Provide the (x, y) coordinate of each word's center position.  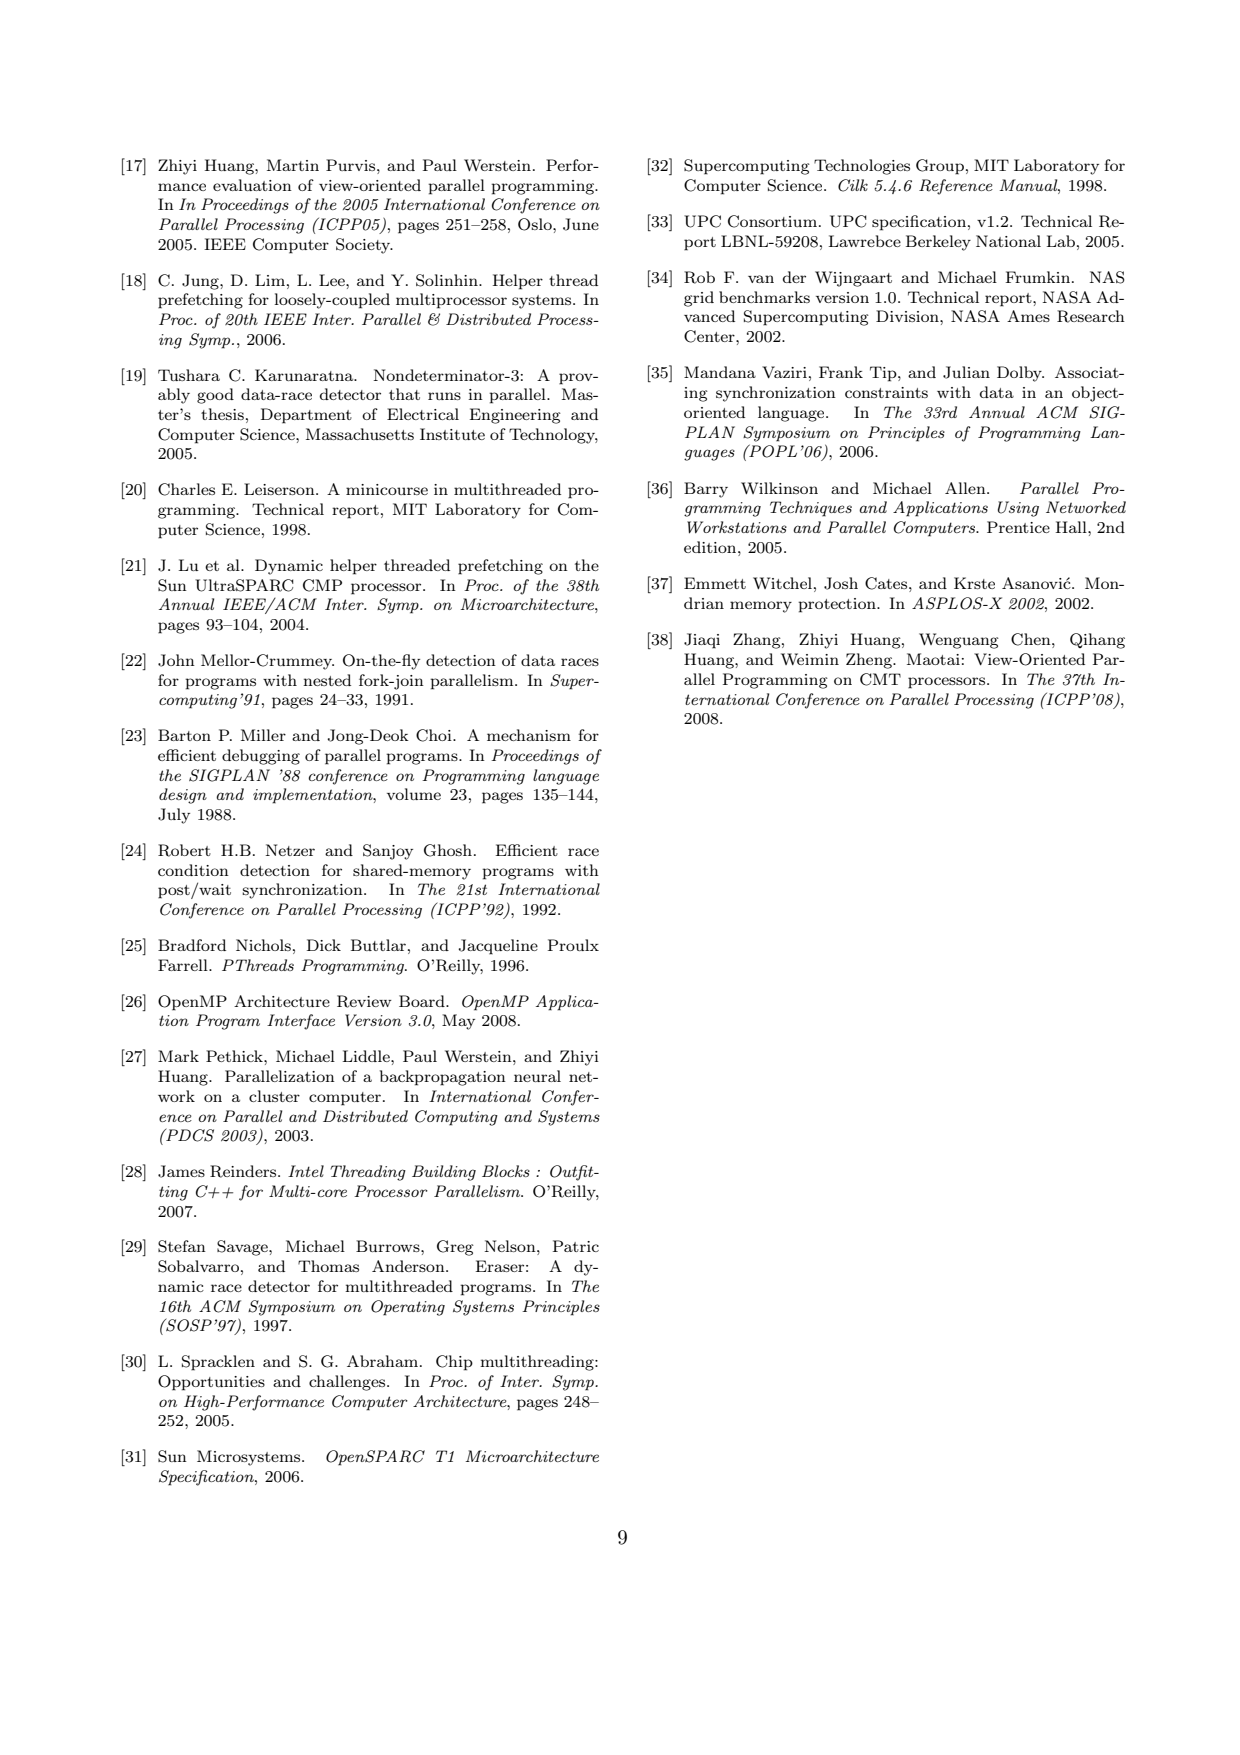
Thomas (328, 1266)
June (581, 224)
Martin (293, 165)
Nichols (263, 945)
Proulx (573, 945)
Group (940, 167)
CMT (880, 679)
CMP (322, 585)
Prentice (1018, 527)
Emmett (715, 583)
